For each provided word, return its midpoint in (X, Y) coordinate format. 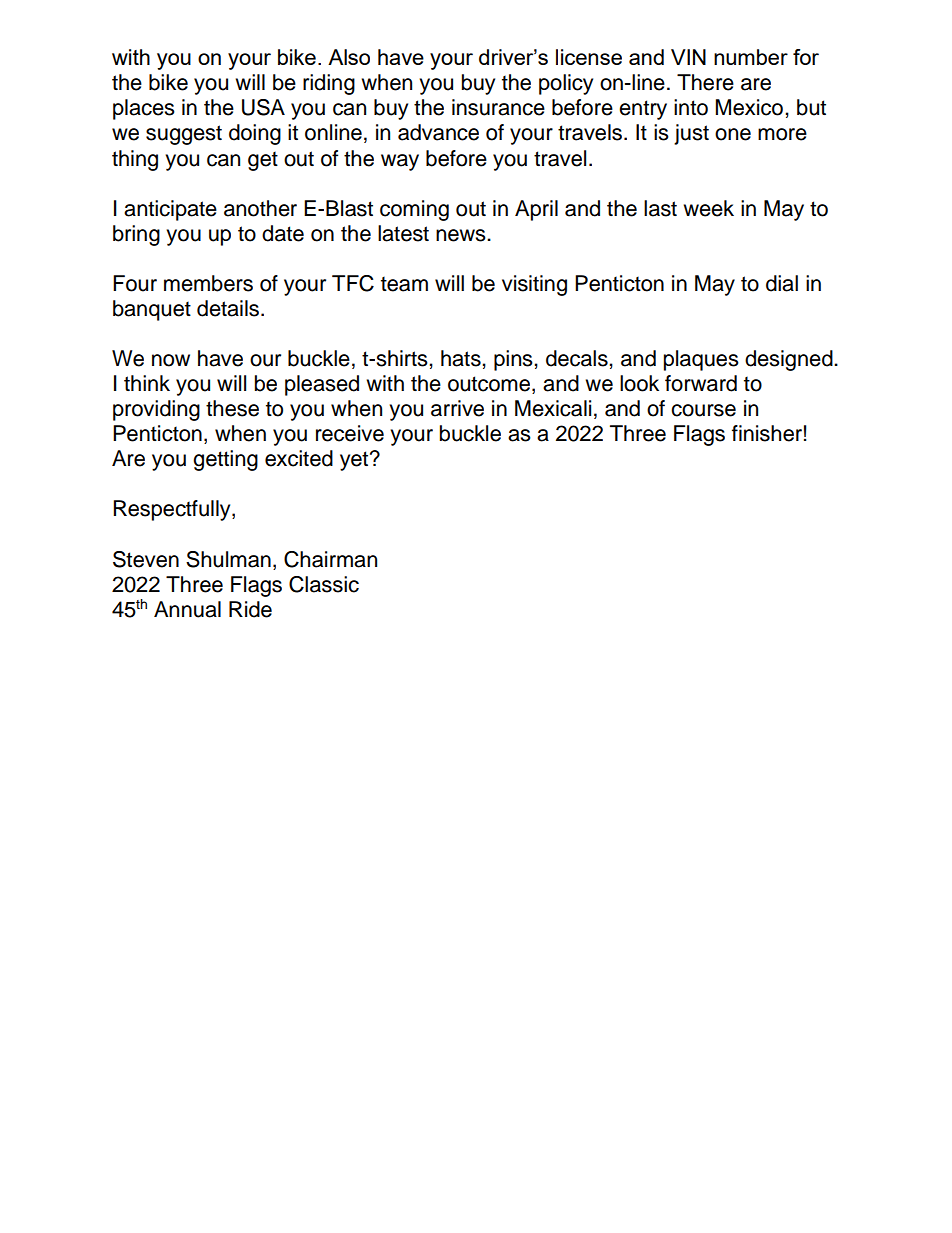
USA (263, 107)
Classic (324, 584)
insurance (498, 107)
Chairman (330, 559)
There (705, 82)
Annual (187, 609)
